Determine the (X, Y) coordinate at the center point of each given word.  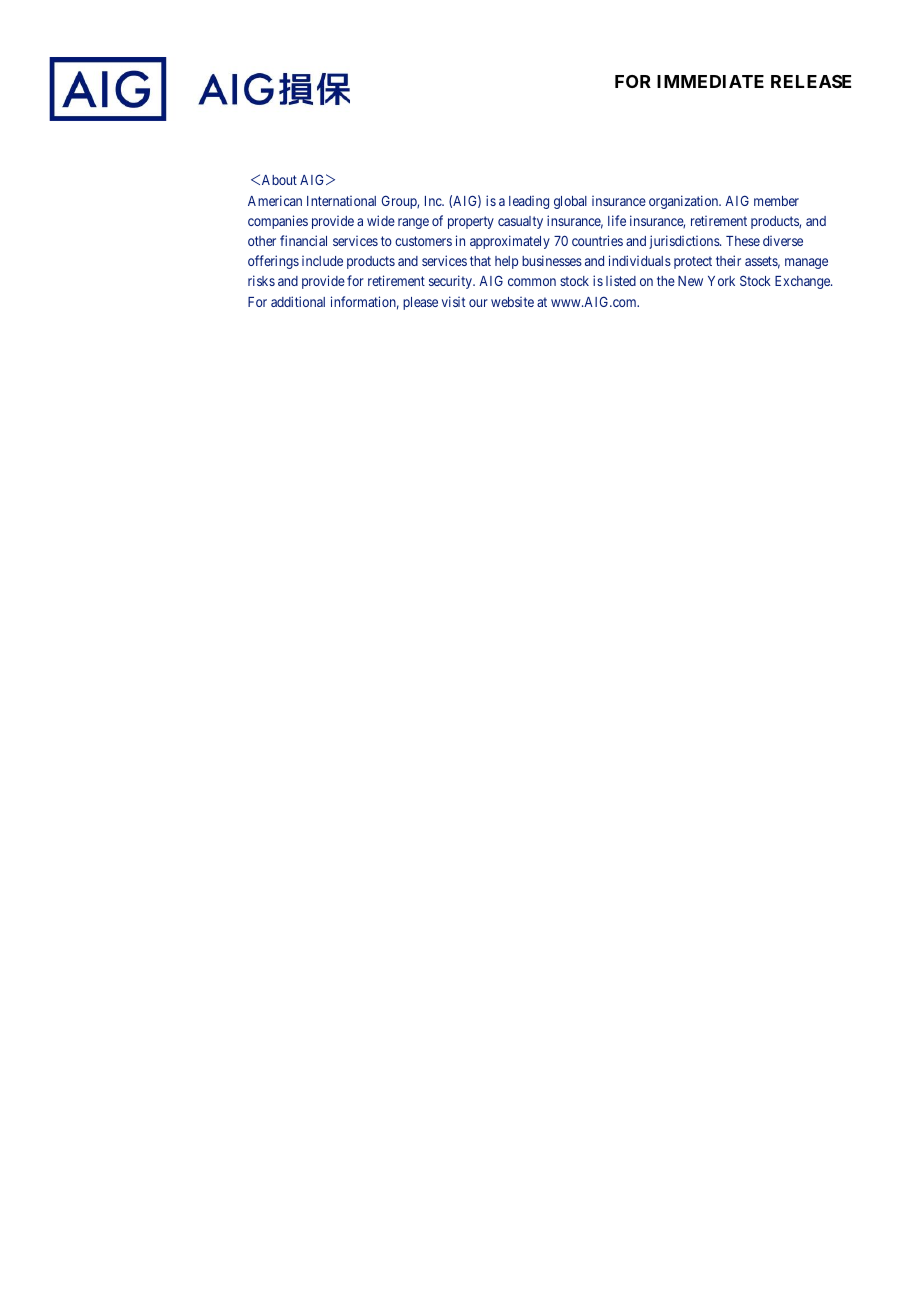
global (570, 202)
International (341, 201)
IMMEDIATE (710, 81)
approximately (510, 242)
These (743, 241)
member (776, 201)
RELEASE (811, 81)
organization (685, 202)
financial (303, 240)
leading (529, 202)
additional (298, 301)
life (617, 220)
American (275, 200)
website (512, 302)
